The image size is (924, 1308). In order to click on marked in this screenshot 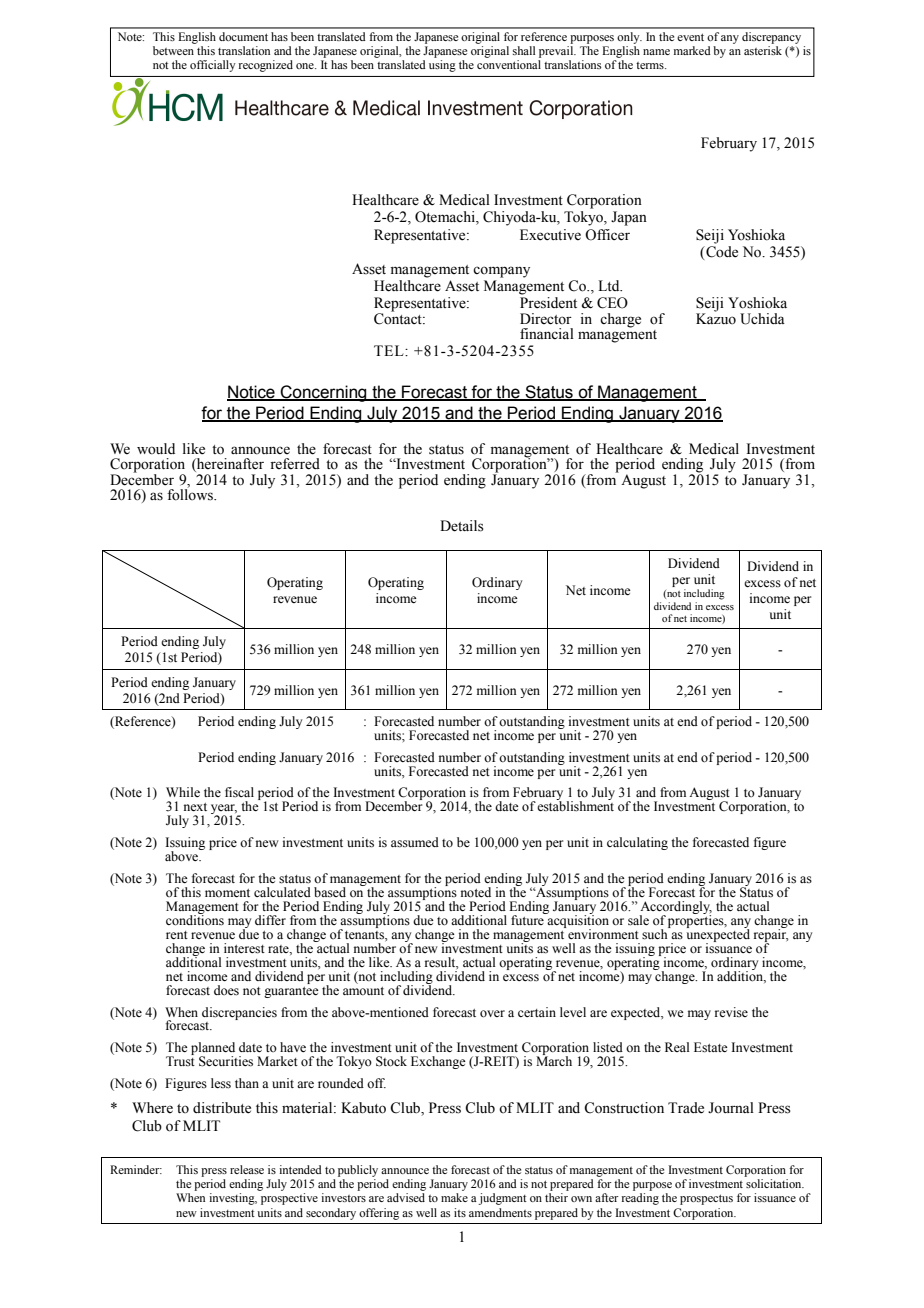, I will do `click(692, 50)`.
